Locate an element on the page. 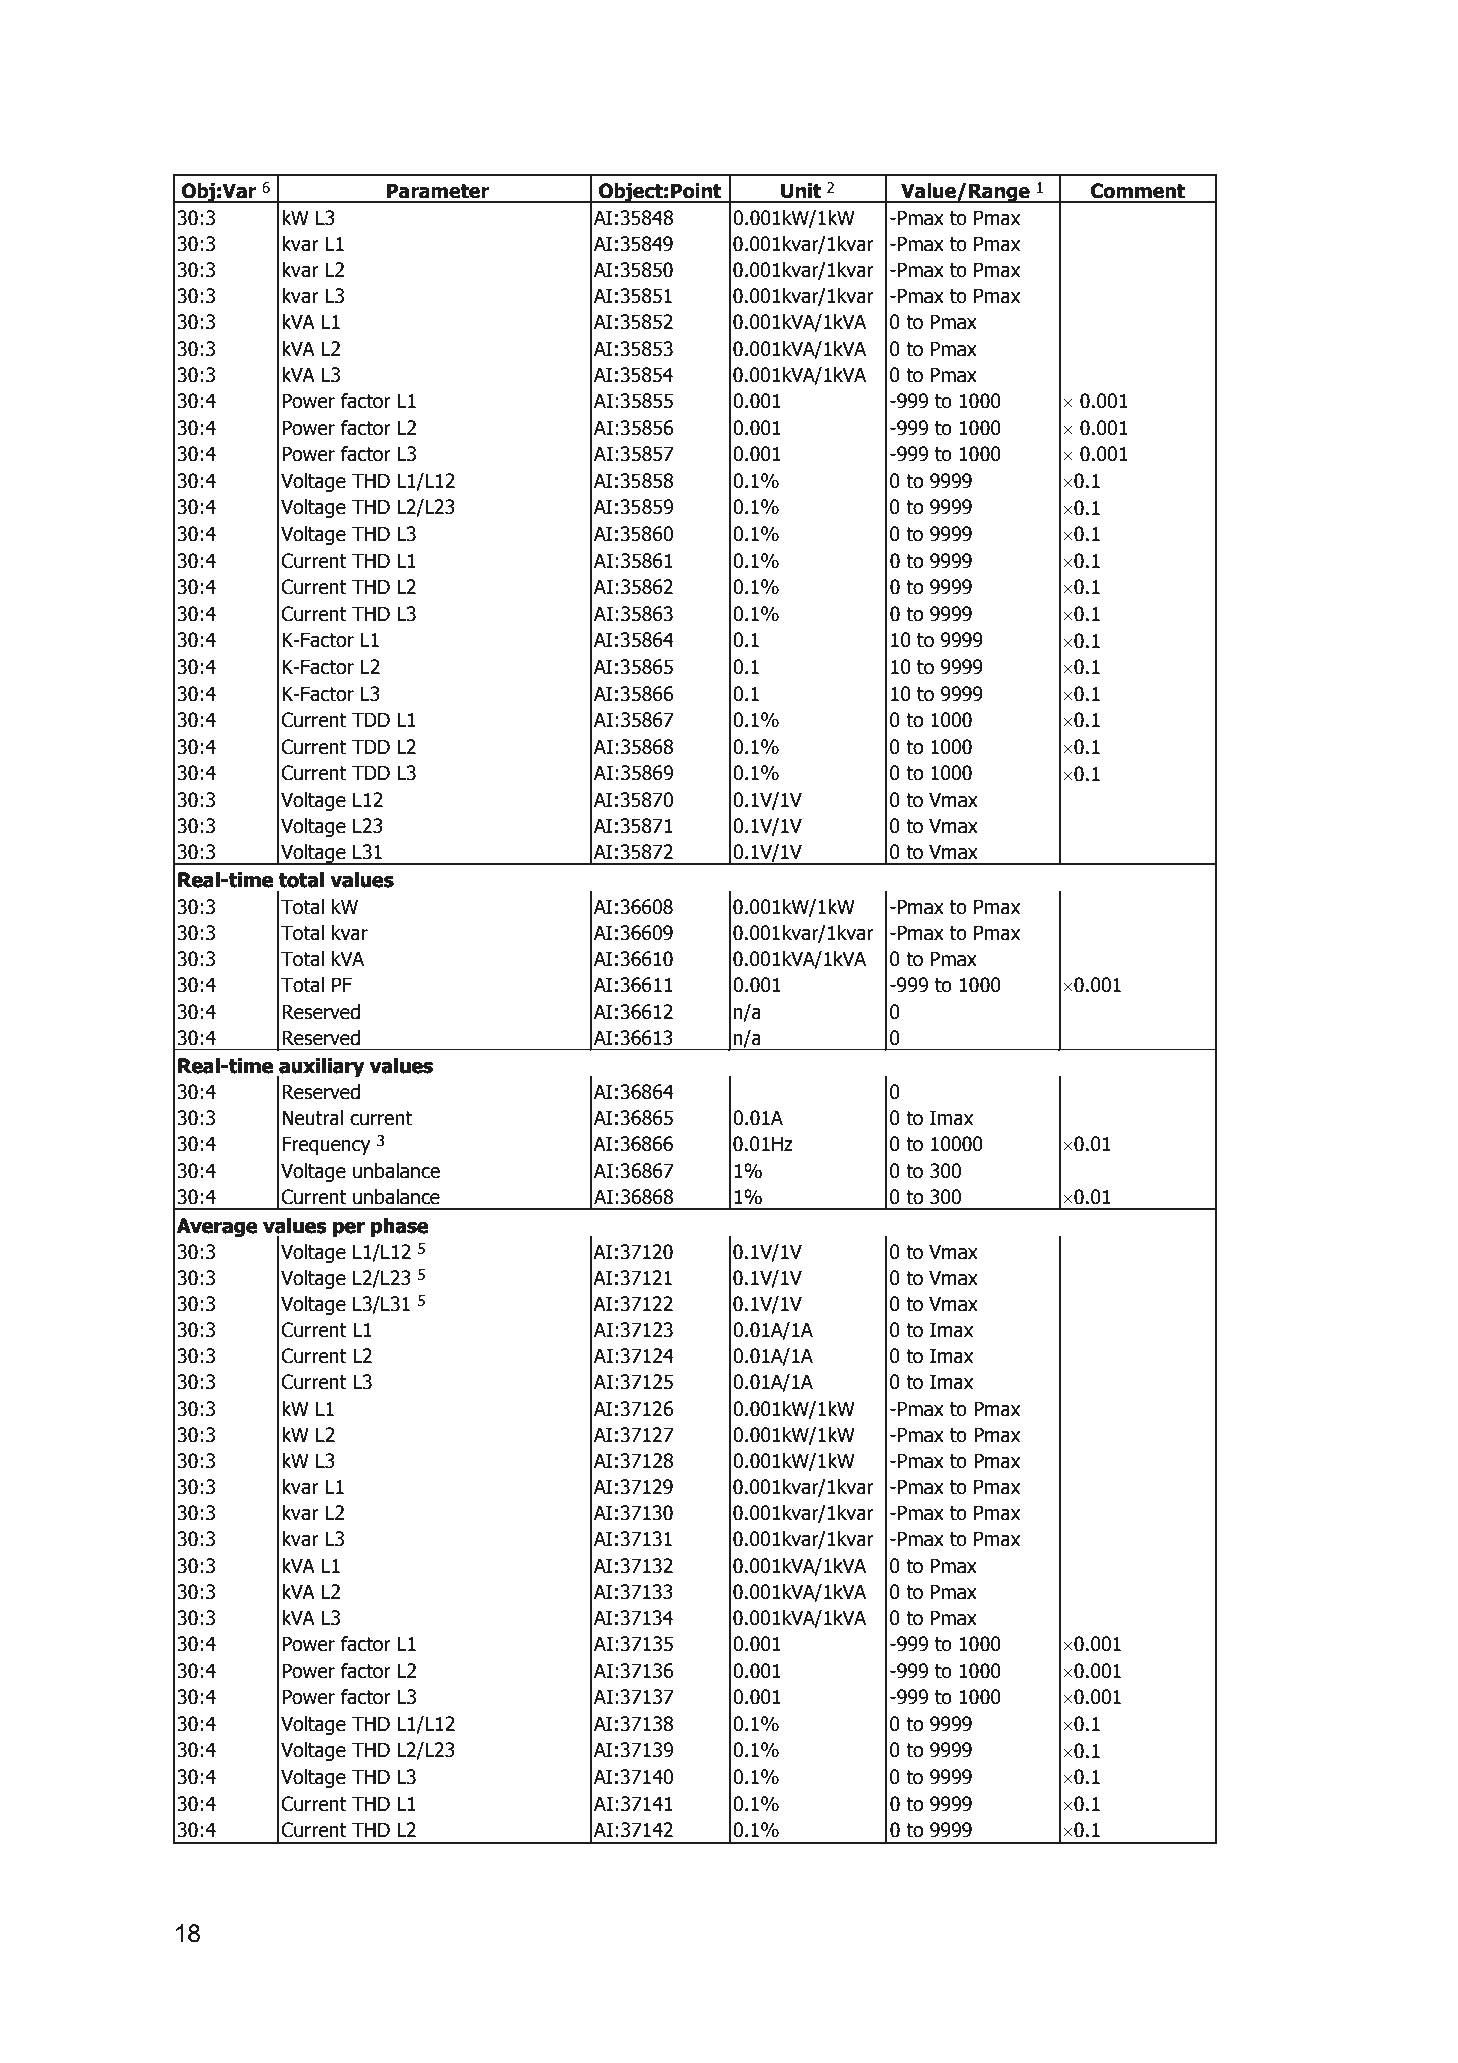 The width and height of the image is (1458, 2063). Parameter is located at coordinates (438, 191).
